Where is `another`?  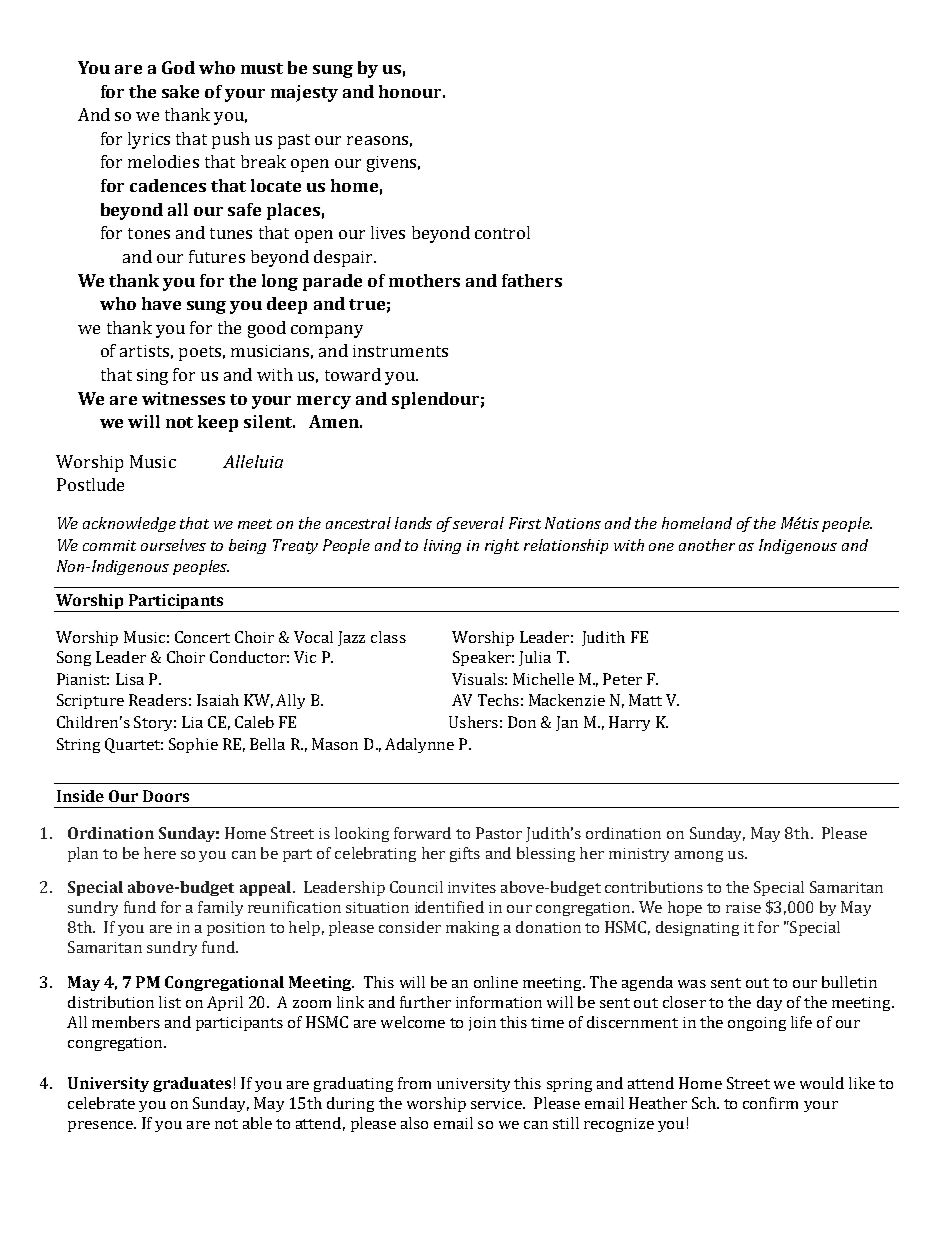 another is located at coordinates (707, 545).
